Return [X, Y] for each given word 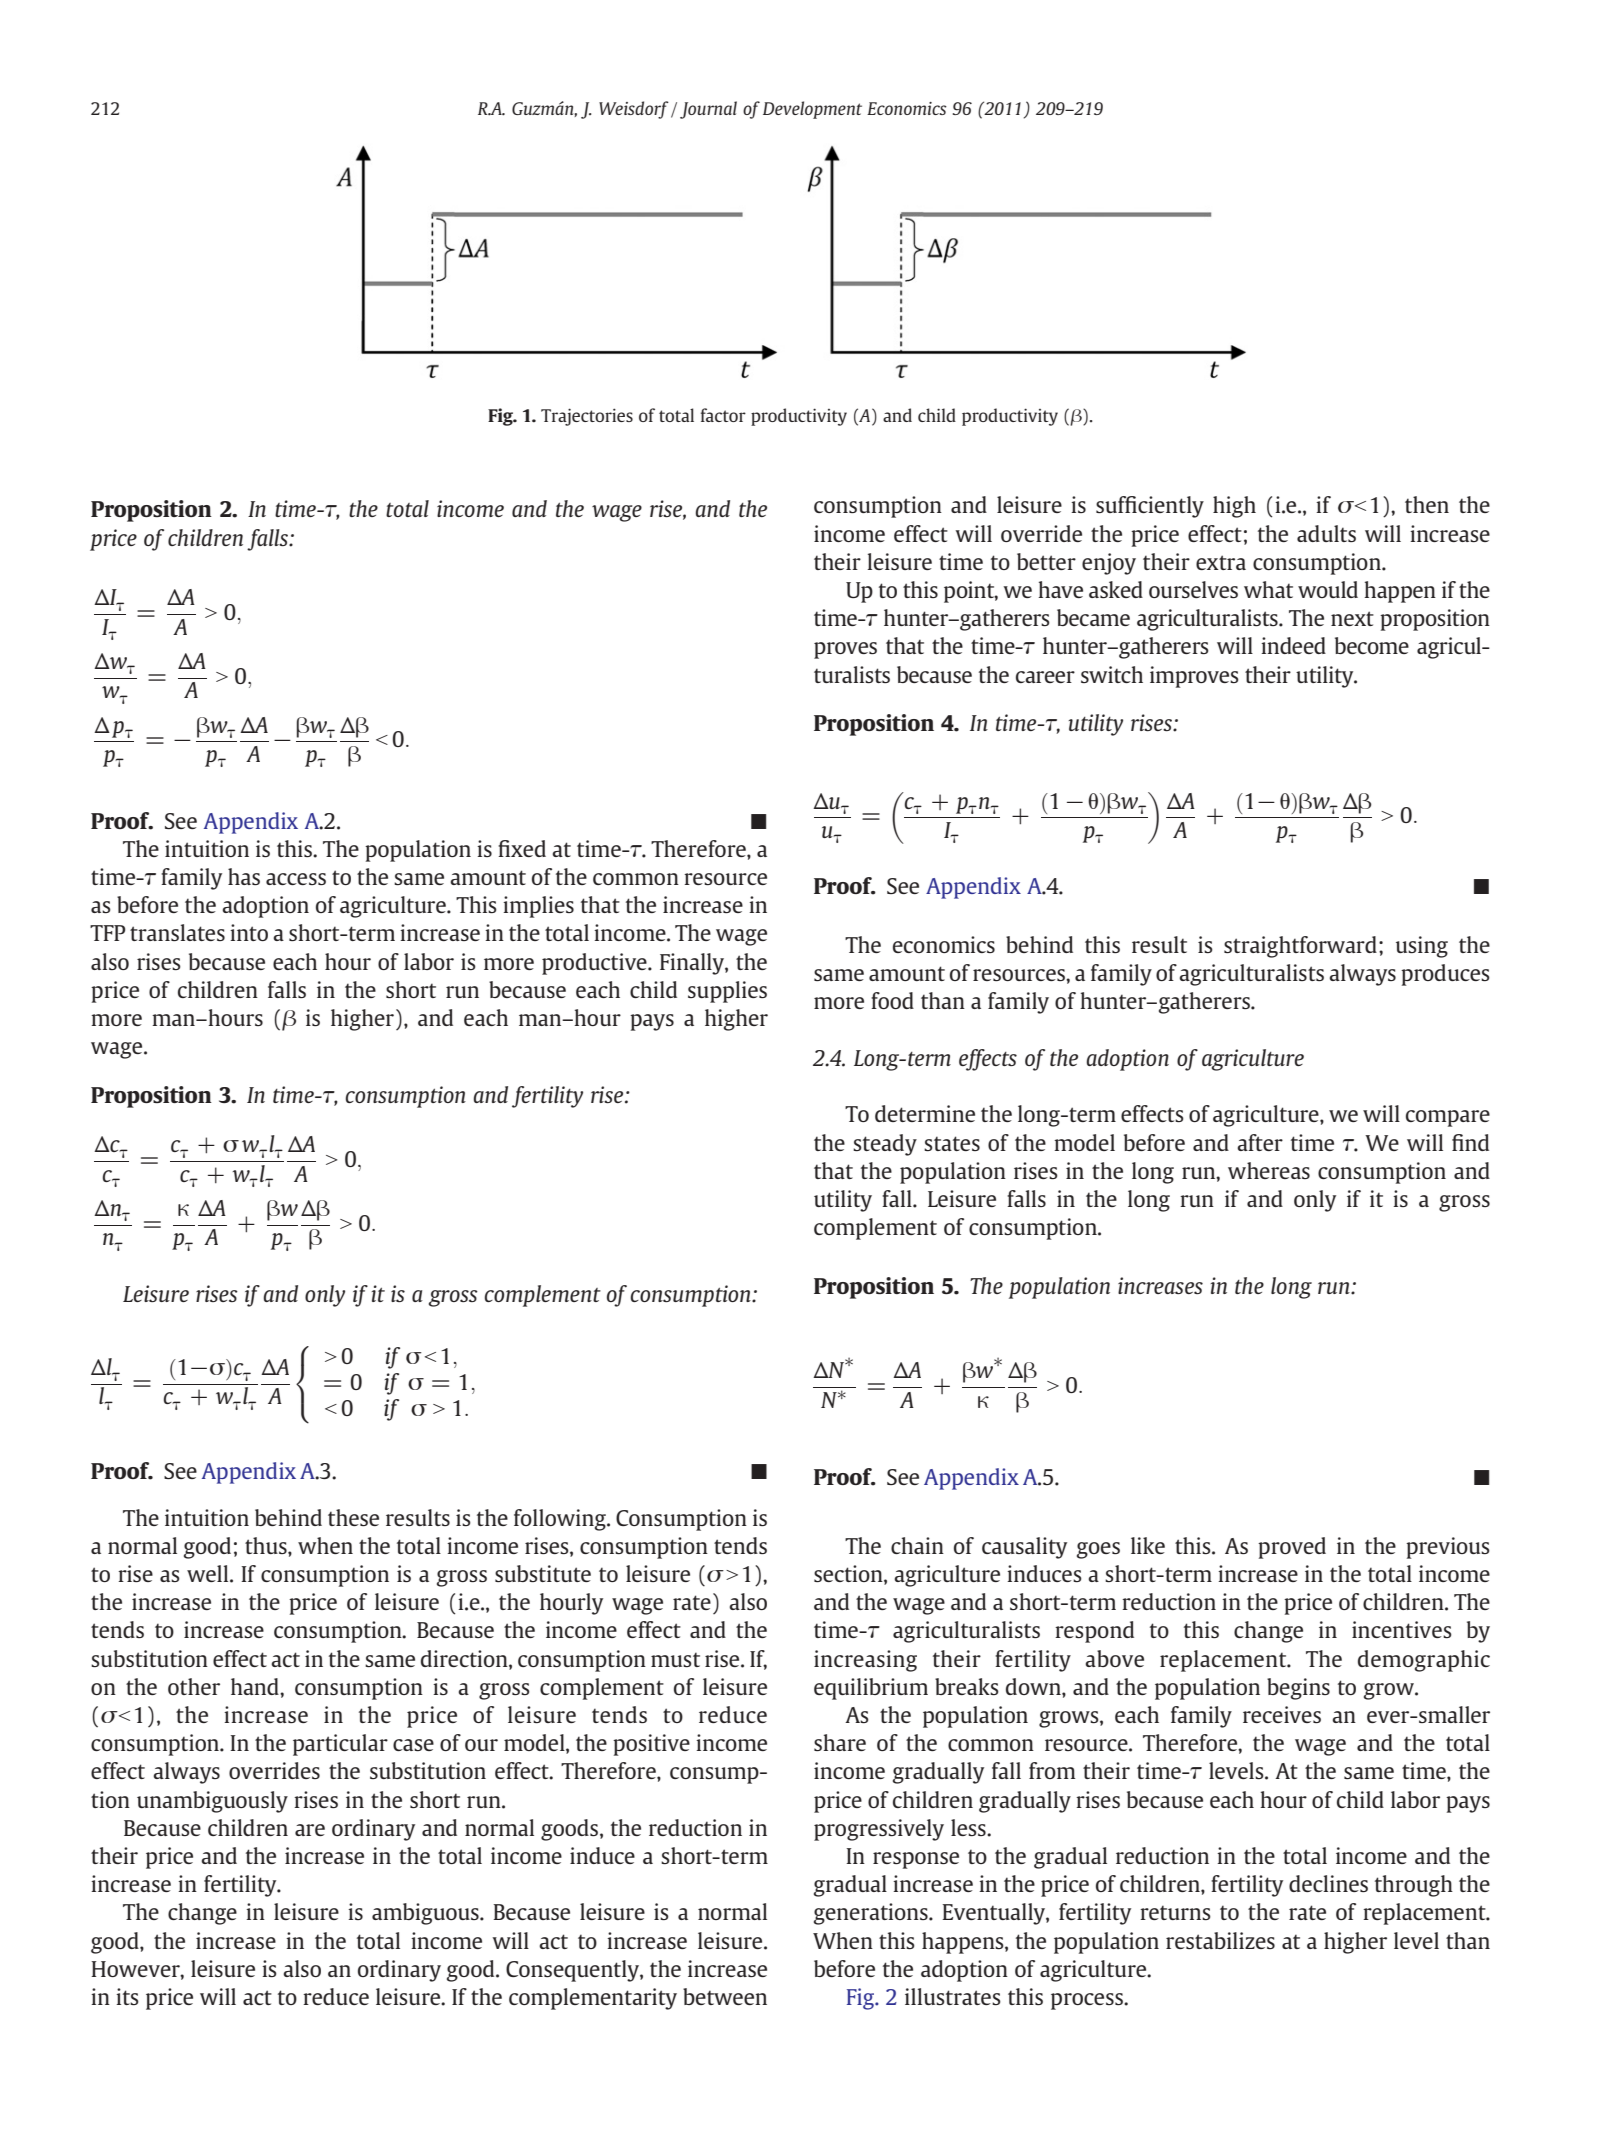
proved [1292, 1548]
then [1427, 504]
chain [917, 1545]
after [1260, 1142]
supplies [727, 992]
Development [812, 110]
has [244, 876]
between [725, 1996]
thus [267, 1545]
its [127, 1996]
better [1046, 561]
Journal [708, 110]
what [1268, 589]
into [249, 932]
